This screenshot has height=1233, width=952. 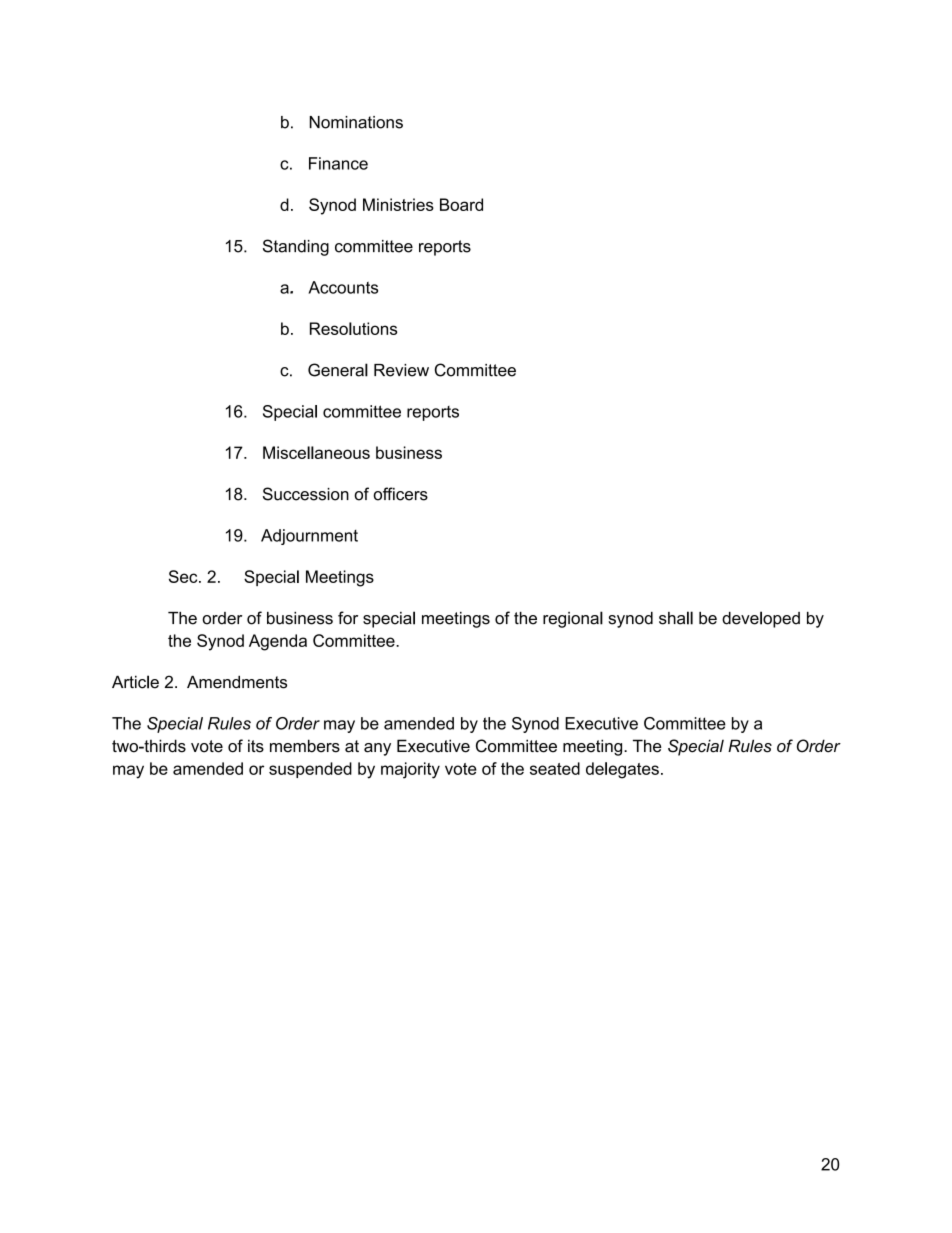 What do you see at coordinates (256, 746) in the screenshot?
I see `its` at bounding box center [256, 746].
